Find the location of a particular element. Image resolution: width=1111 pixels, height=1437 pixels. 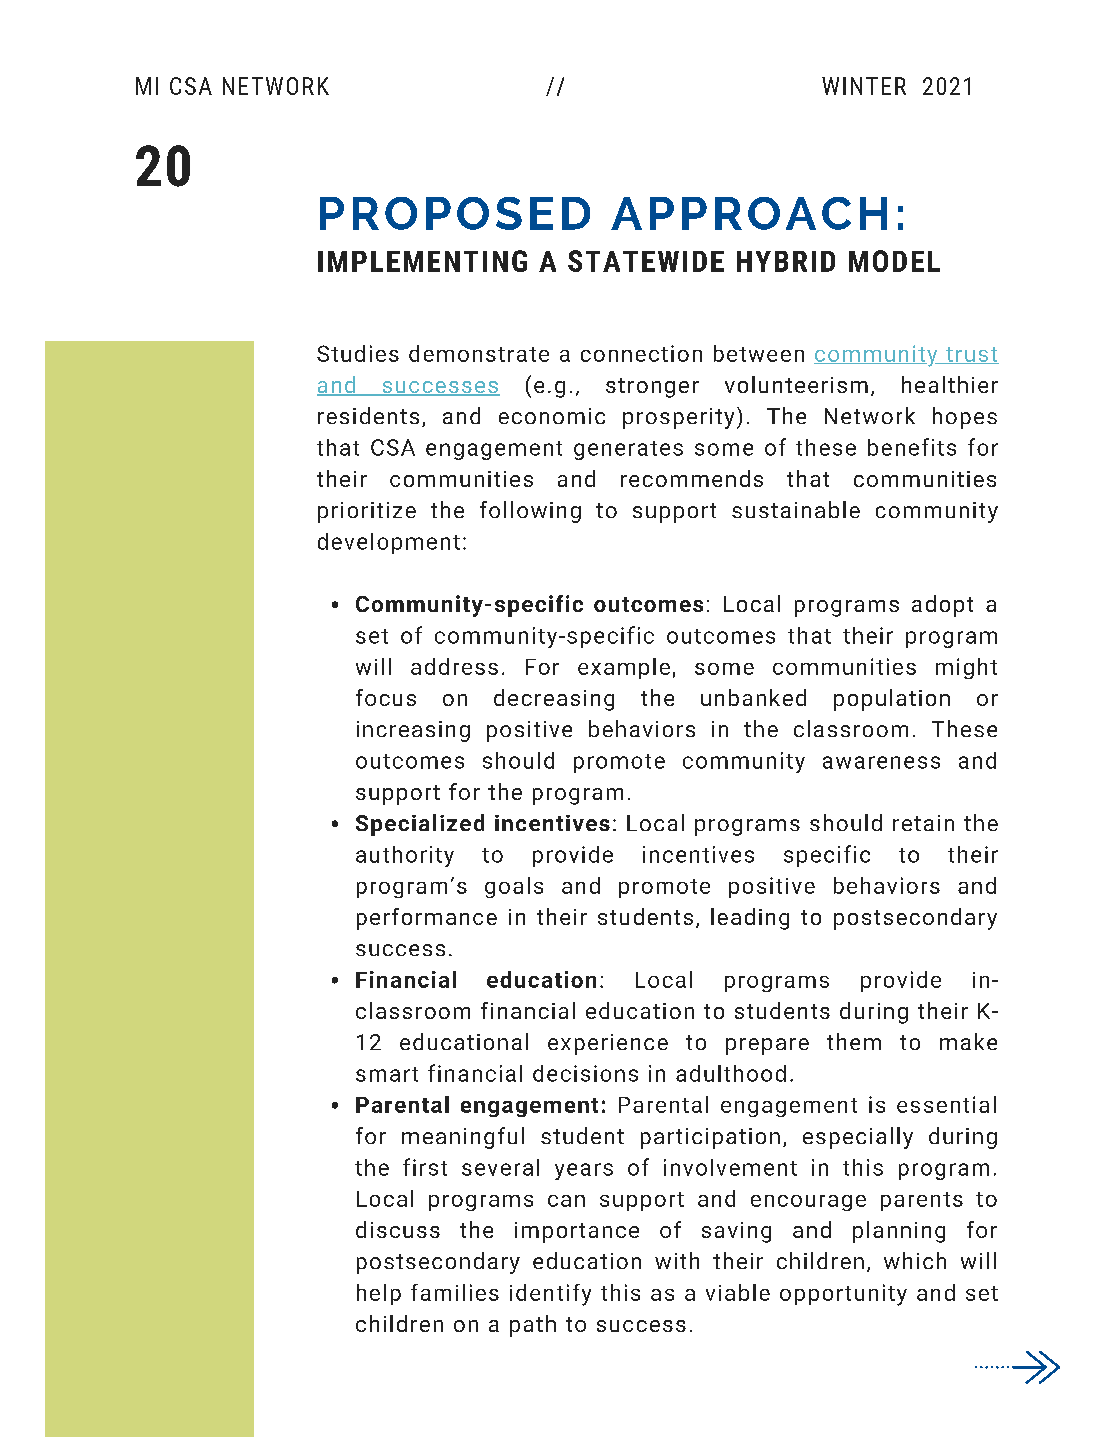

PROPOSED is located at coordinates (455, 213).
